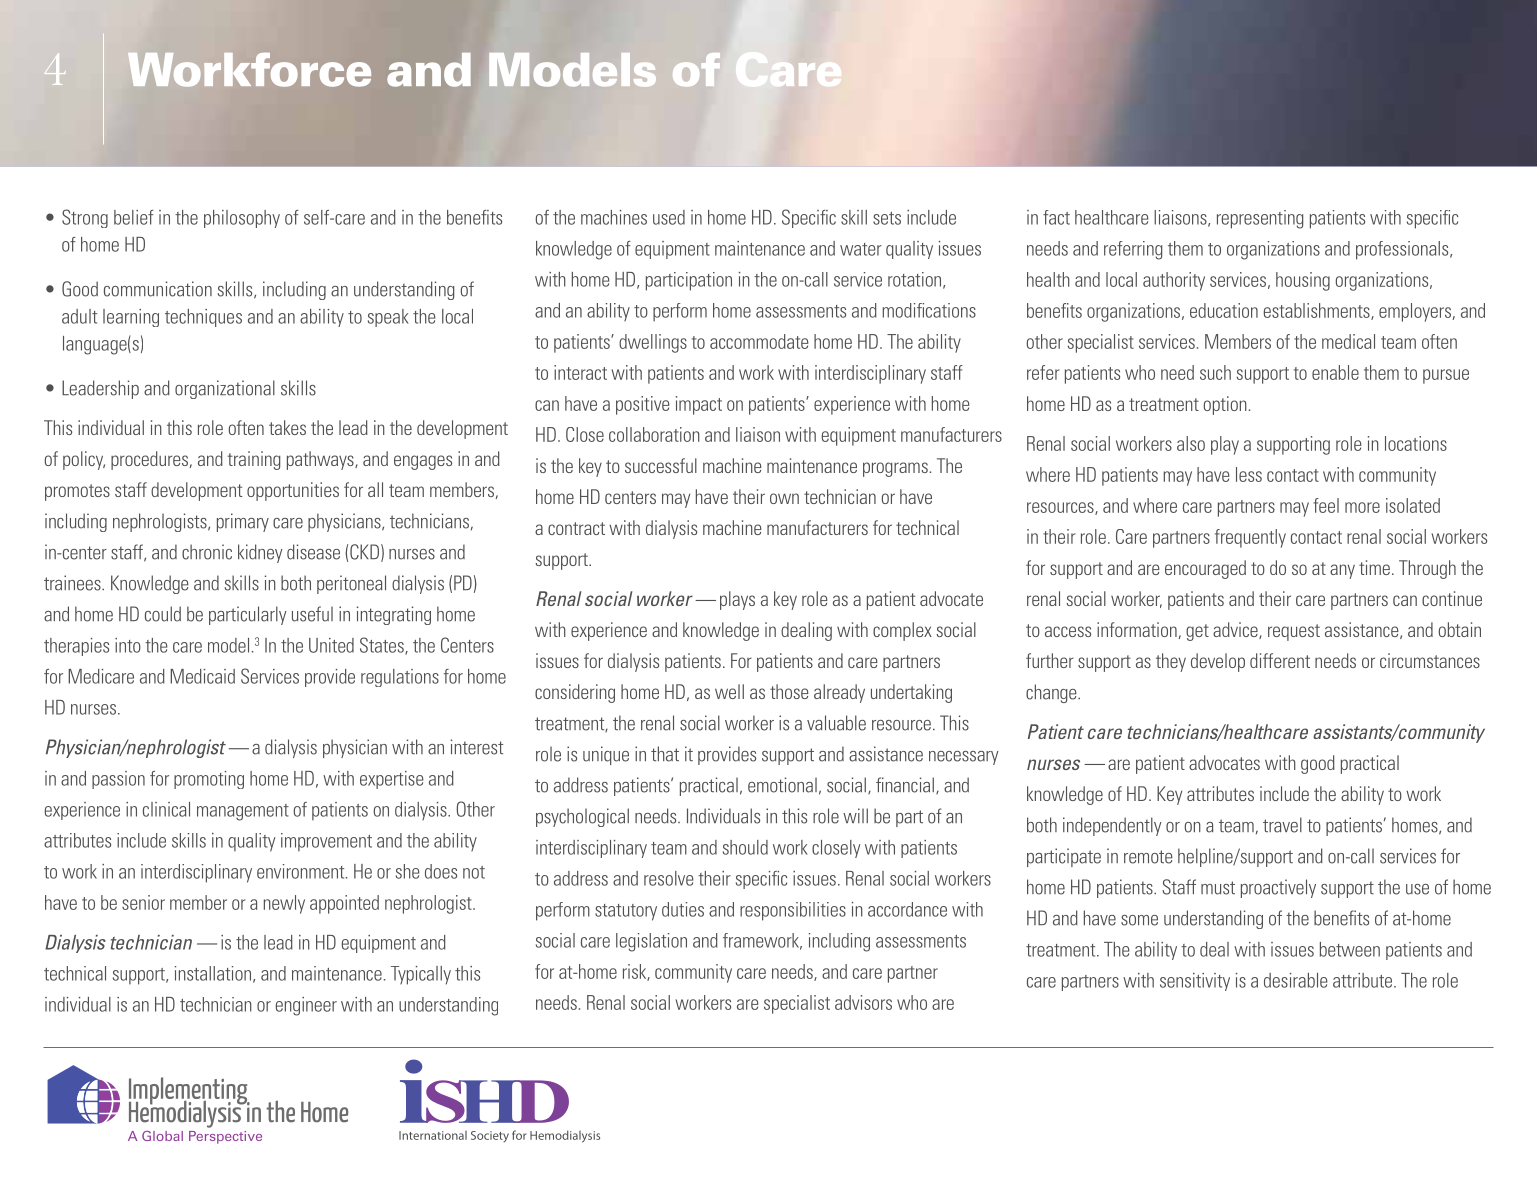  I want to click on Medicaid, so click(202, 676).
